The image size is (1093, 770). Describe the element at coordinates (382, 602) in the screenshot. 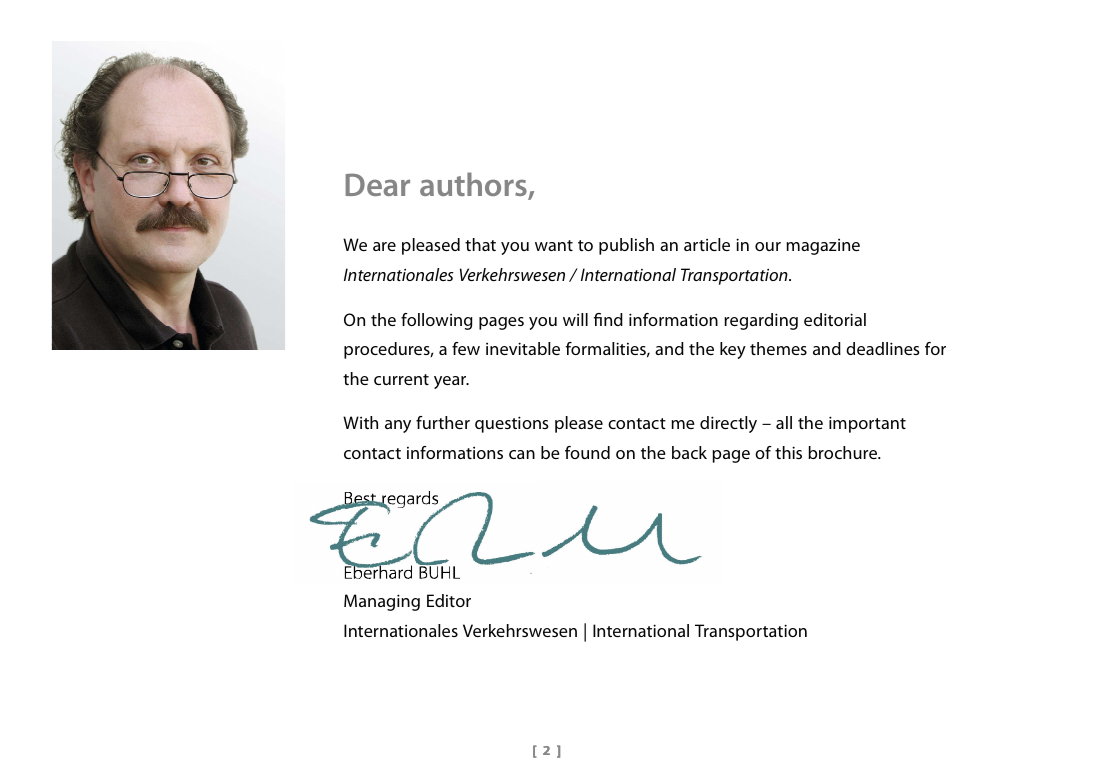

I see `Managing` at that location.
